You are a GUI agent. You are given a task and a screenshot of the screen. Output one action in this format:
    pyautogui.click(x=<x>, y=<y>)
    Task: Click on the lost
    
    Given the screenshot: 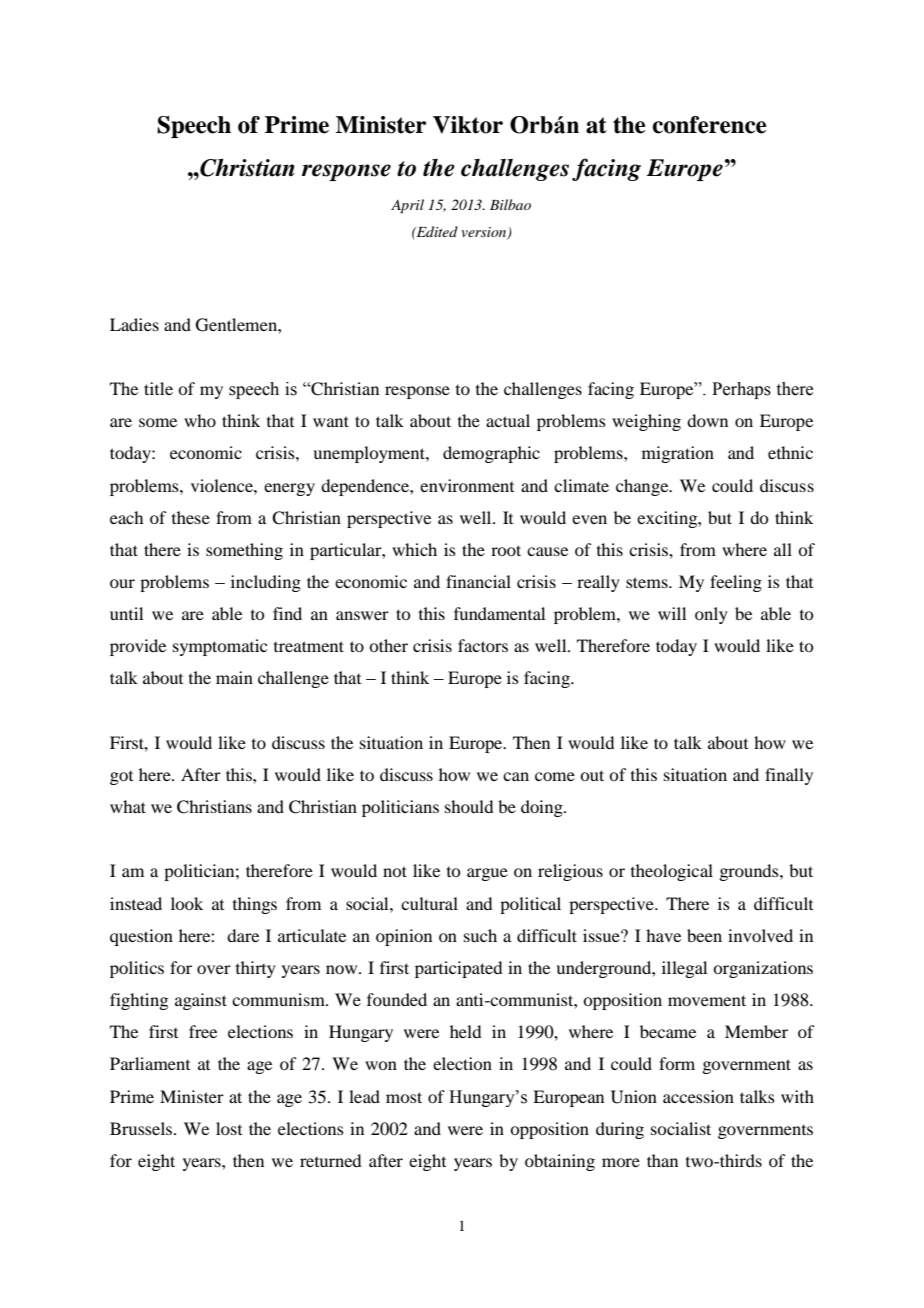 What is the action you would take?
    pyautogui.click(x=229, y=1128)
